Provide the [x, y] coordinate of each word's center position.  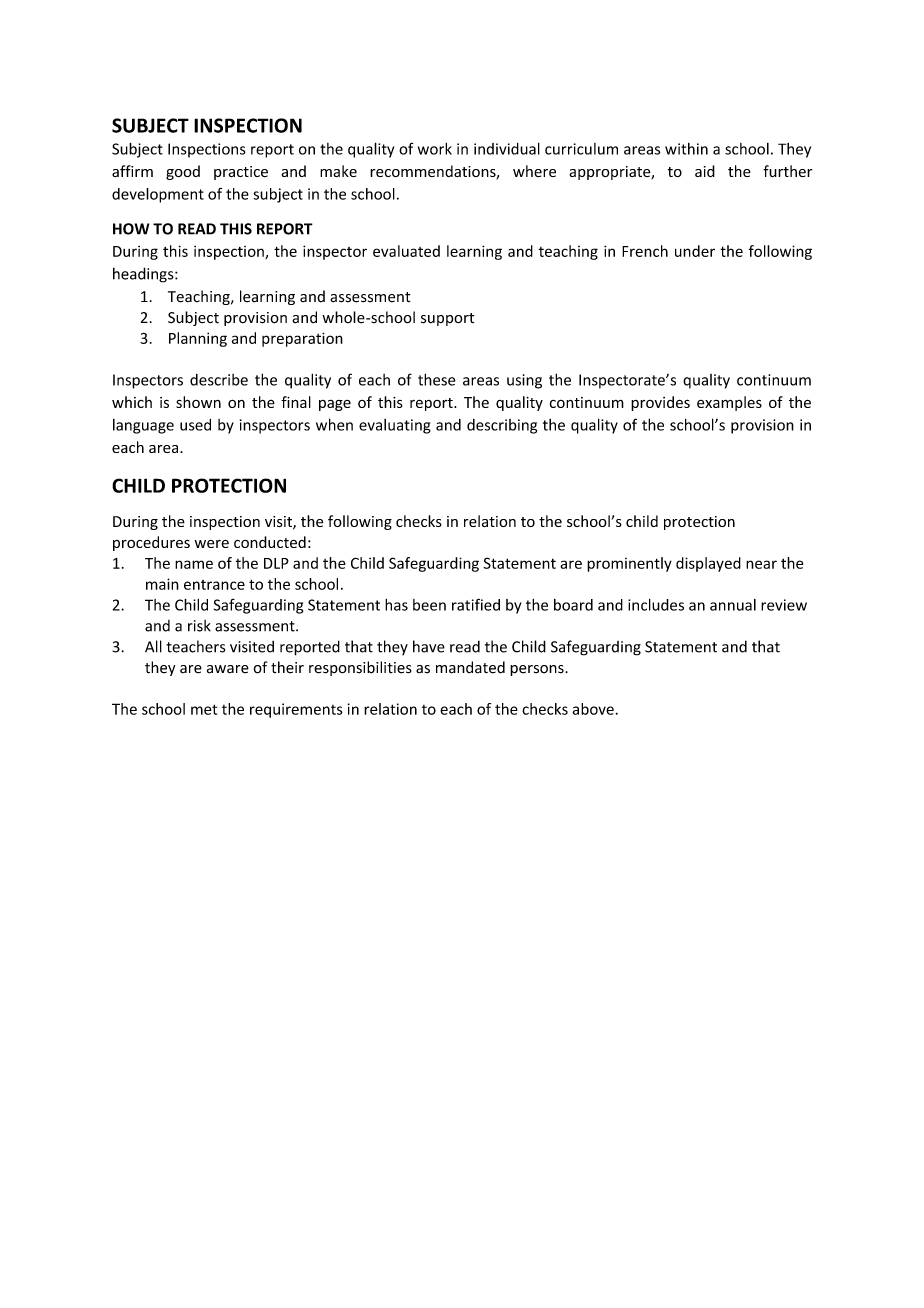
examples [729, 403]
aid [705, 171]
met [204, 709]
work [435, 149]
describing [502, 426]
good [183, 172]
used [195, 425]
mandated [470, 667]
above [593, 709]
